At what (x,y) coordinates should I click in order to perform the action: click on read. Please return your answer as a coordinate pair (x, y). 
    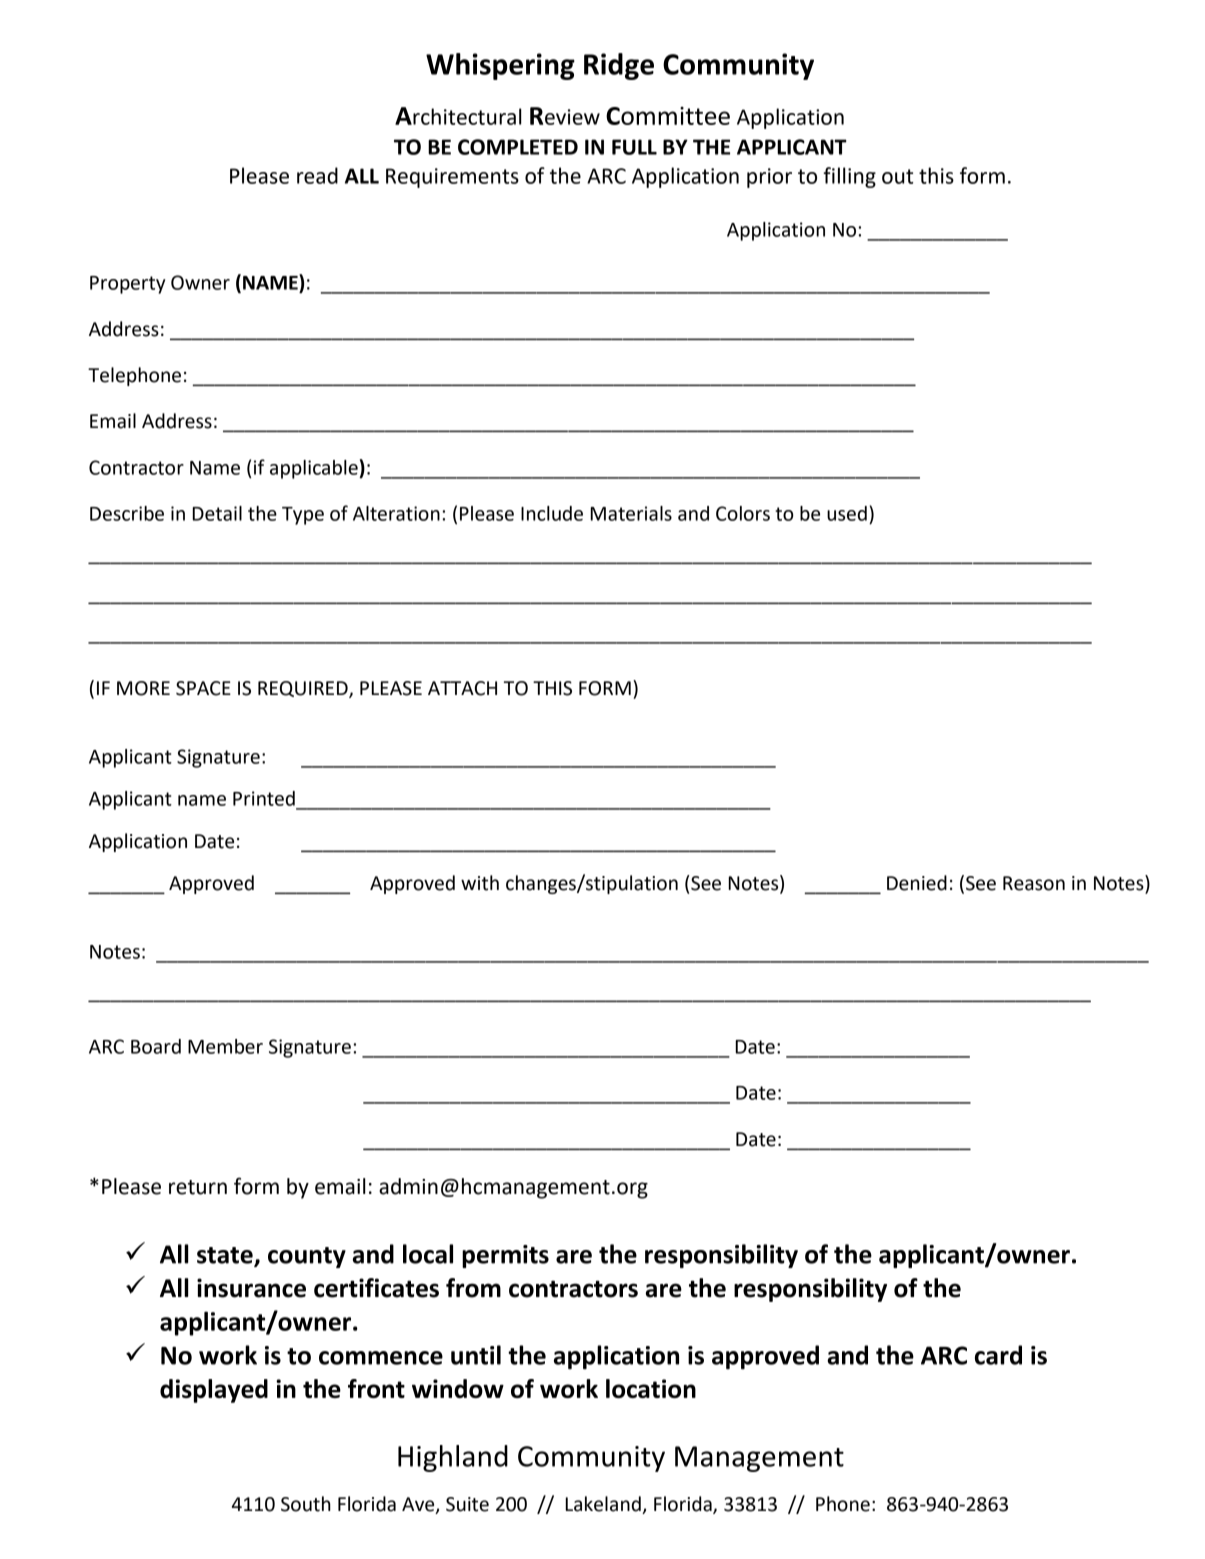
    Looking at the image, I should click on (317, 175).
